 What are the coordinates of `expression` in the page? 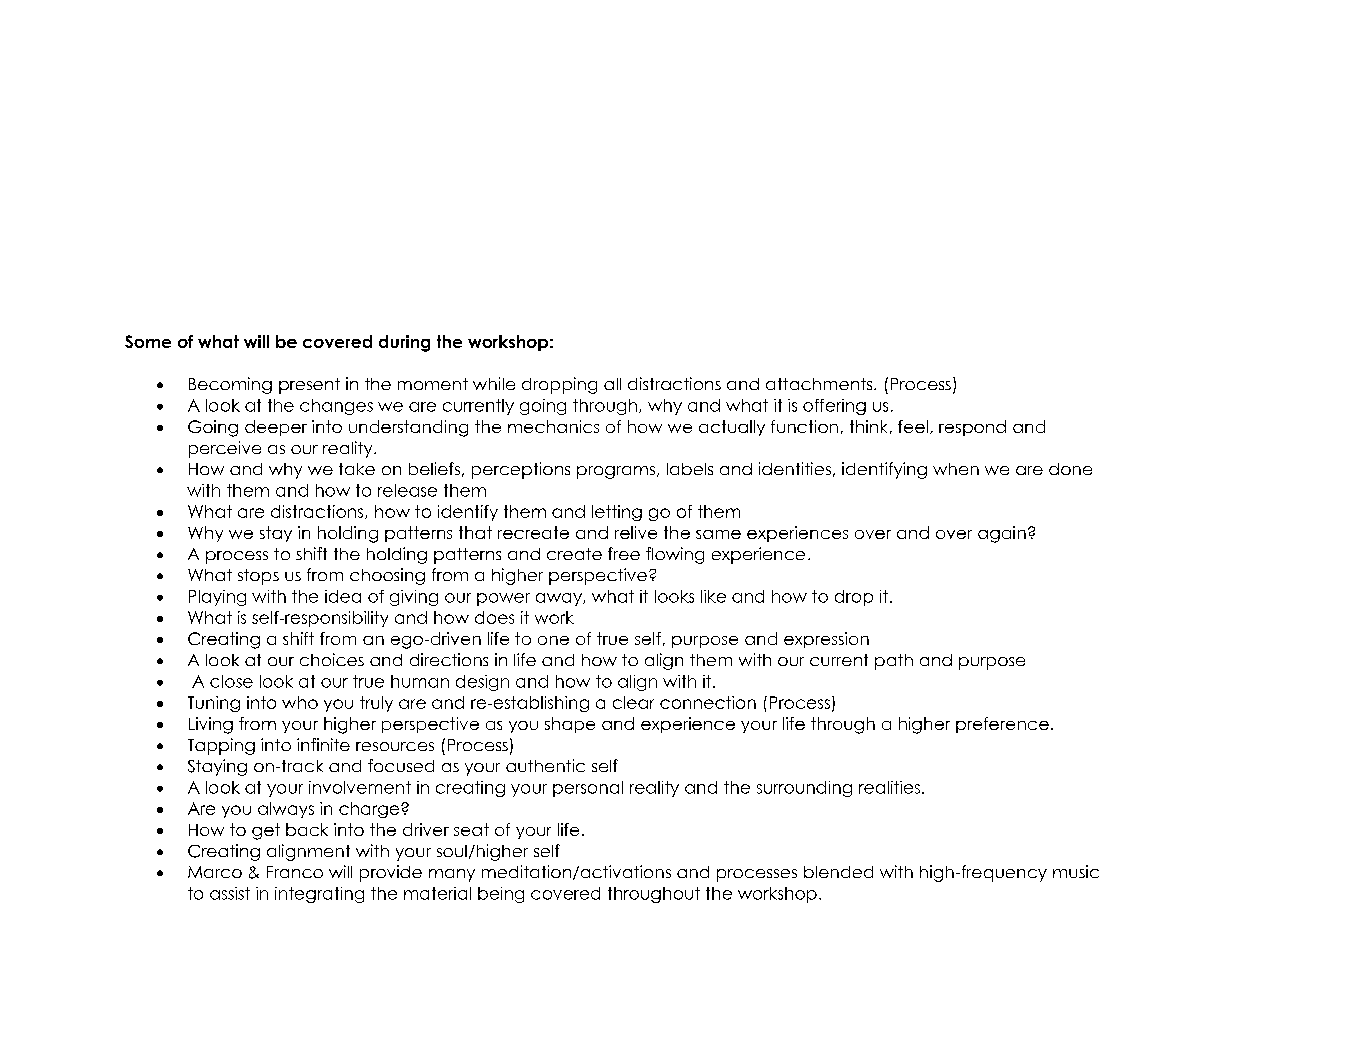 It's located at (826, 640).
